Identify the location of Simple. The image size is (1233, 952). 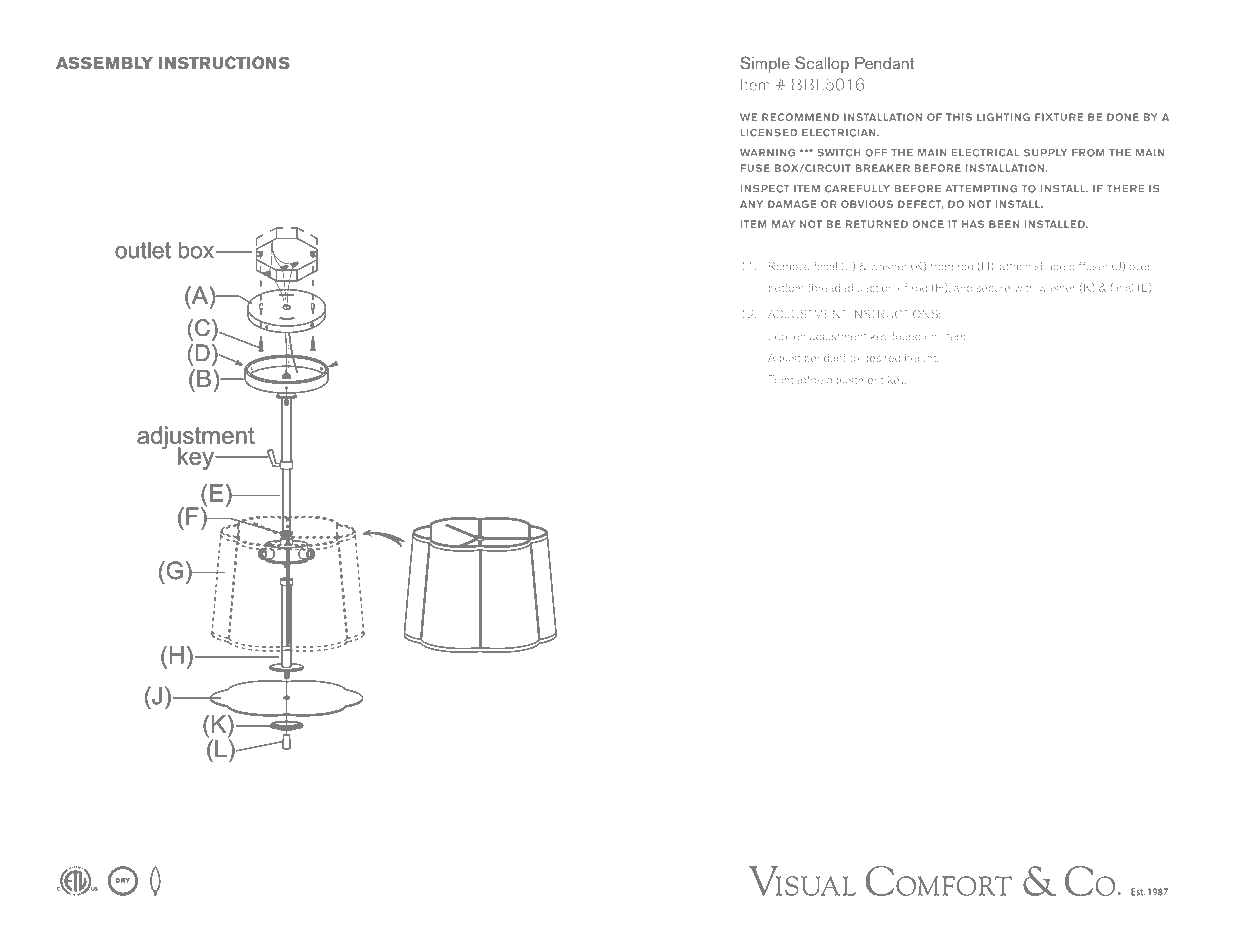
(765, 64).
